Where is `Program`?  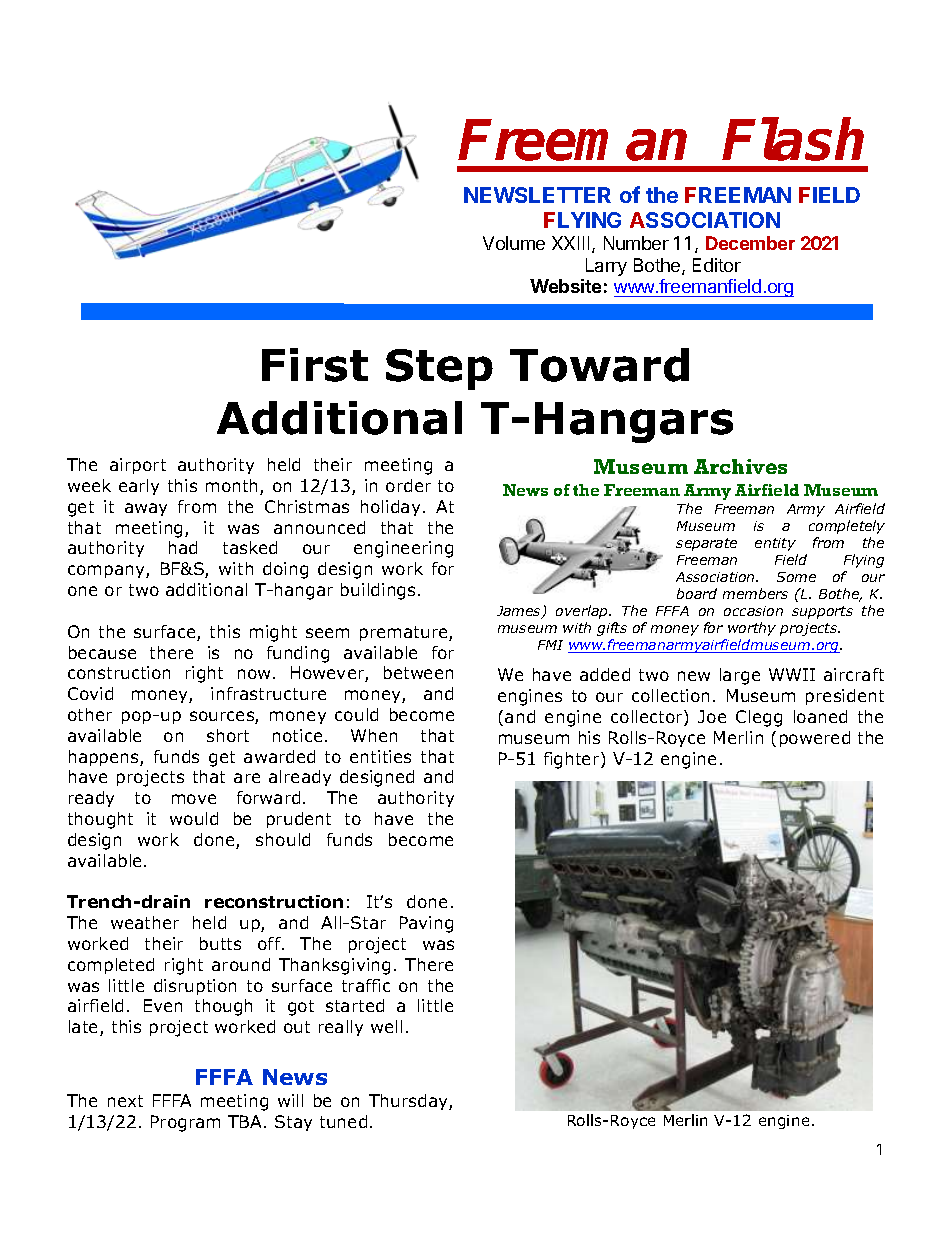 Program is located at coordinates (185, 1123).
